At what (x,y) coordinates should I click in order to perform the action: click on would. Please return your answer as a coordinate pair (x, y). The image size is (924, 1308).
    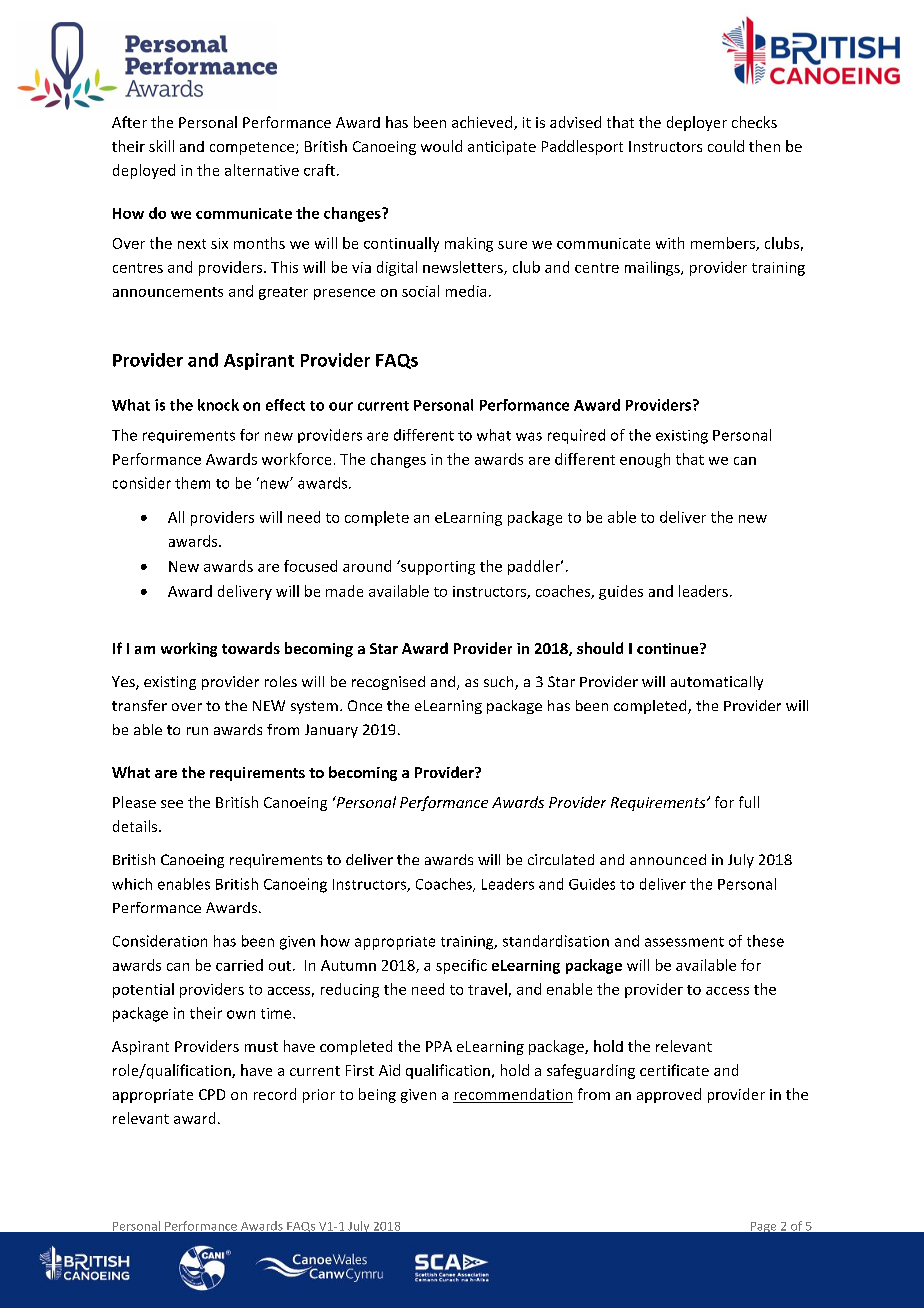
    Looking at the image, I should click on (441, 146).
